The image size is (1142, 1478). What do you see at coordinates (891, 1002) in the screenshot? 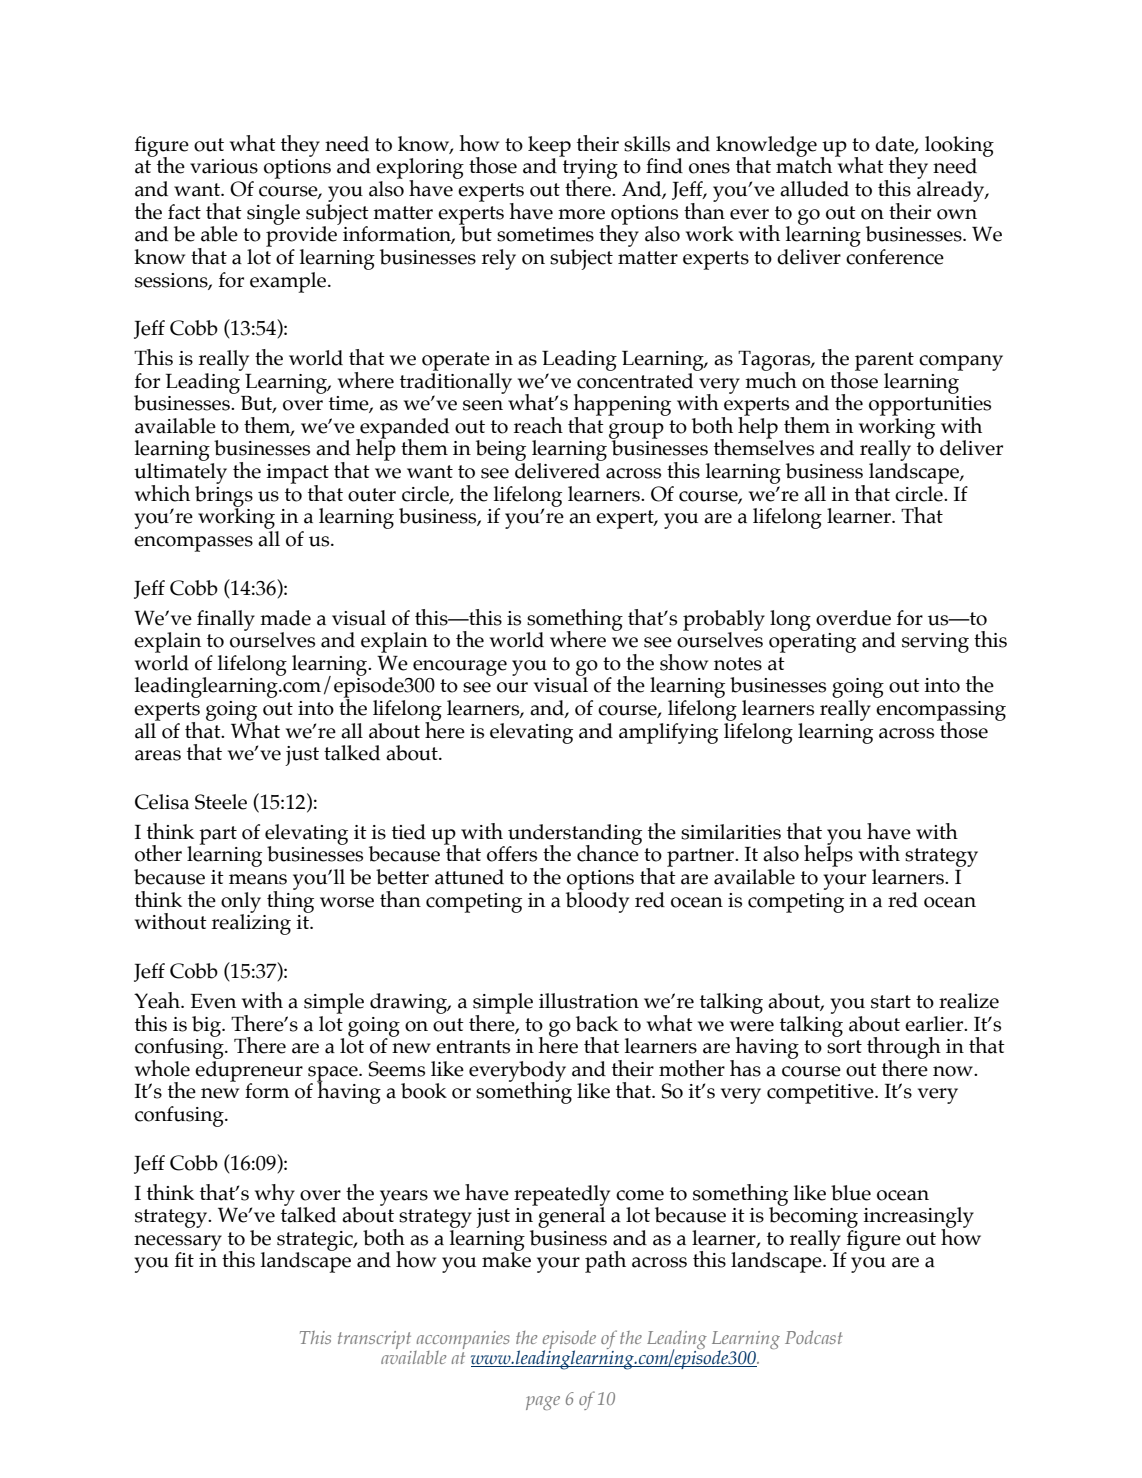
I see `start` at bounding box center [891, 1002].
